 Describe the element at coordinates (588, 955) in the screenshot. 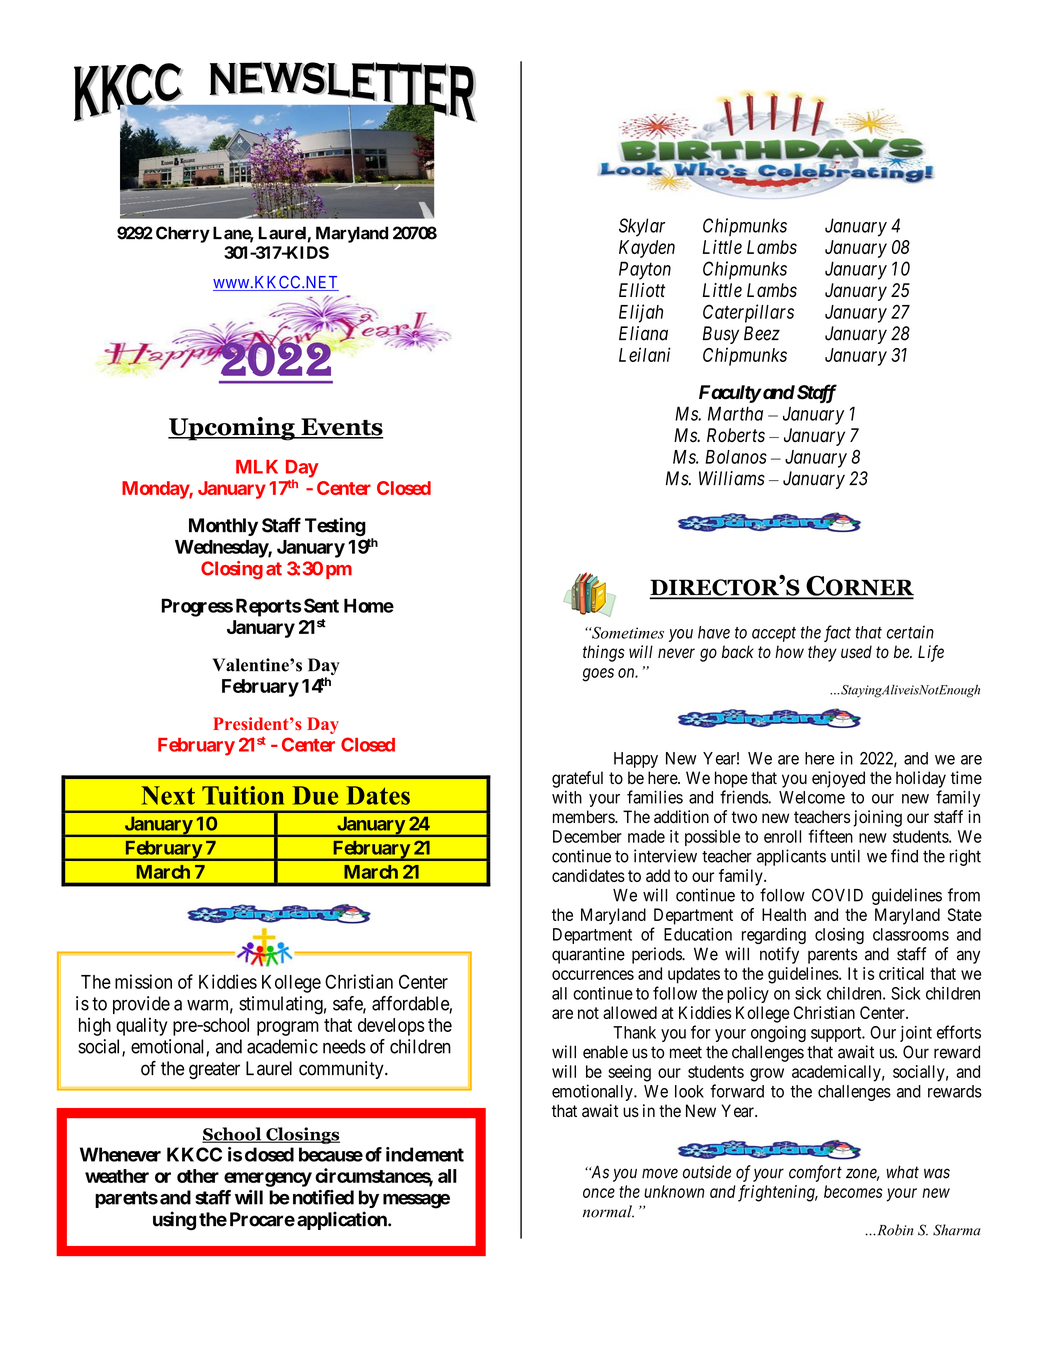

I see `quarantine` at that location.
